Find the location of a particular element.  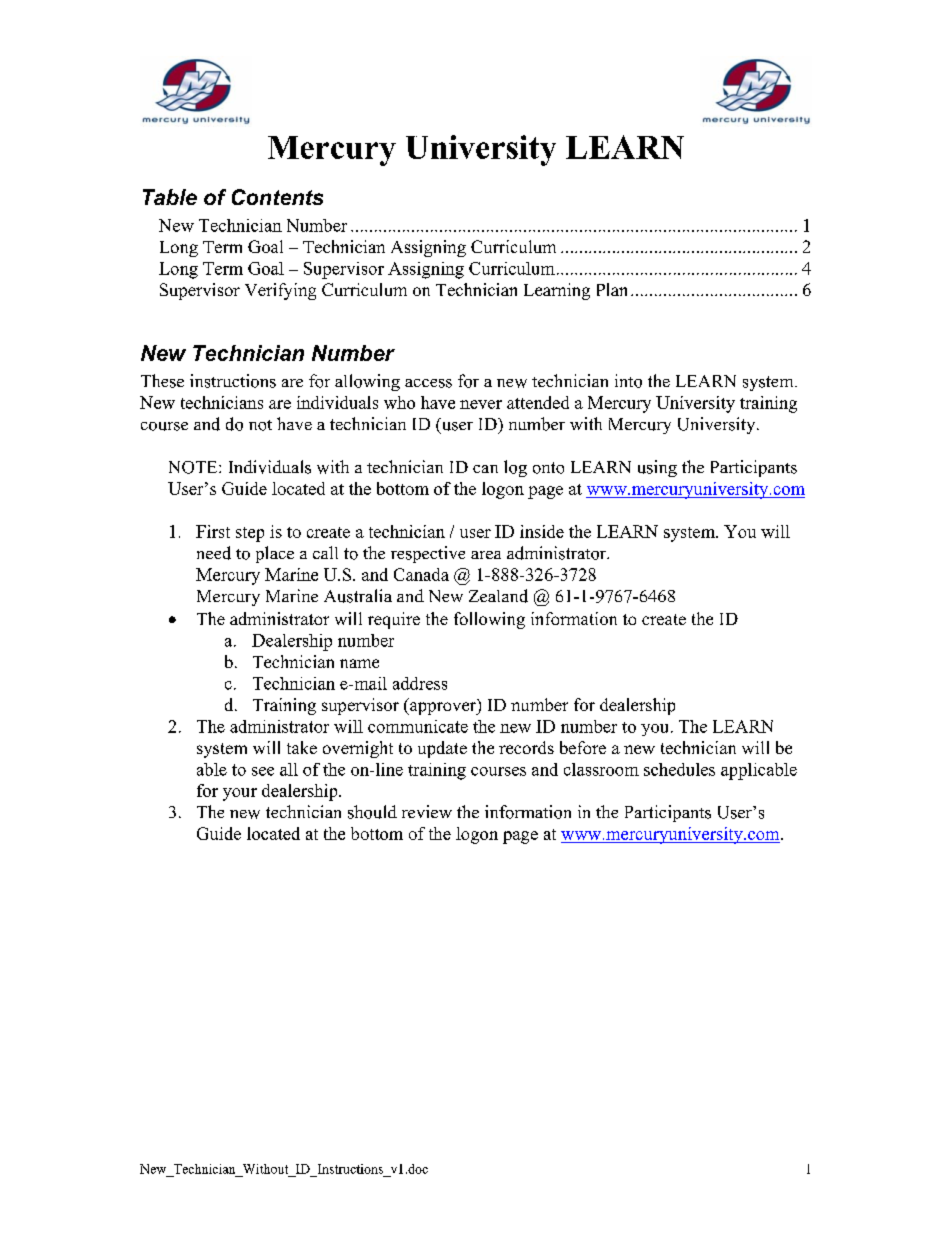

Verifying is located at coordinates (280, 291).
